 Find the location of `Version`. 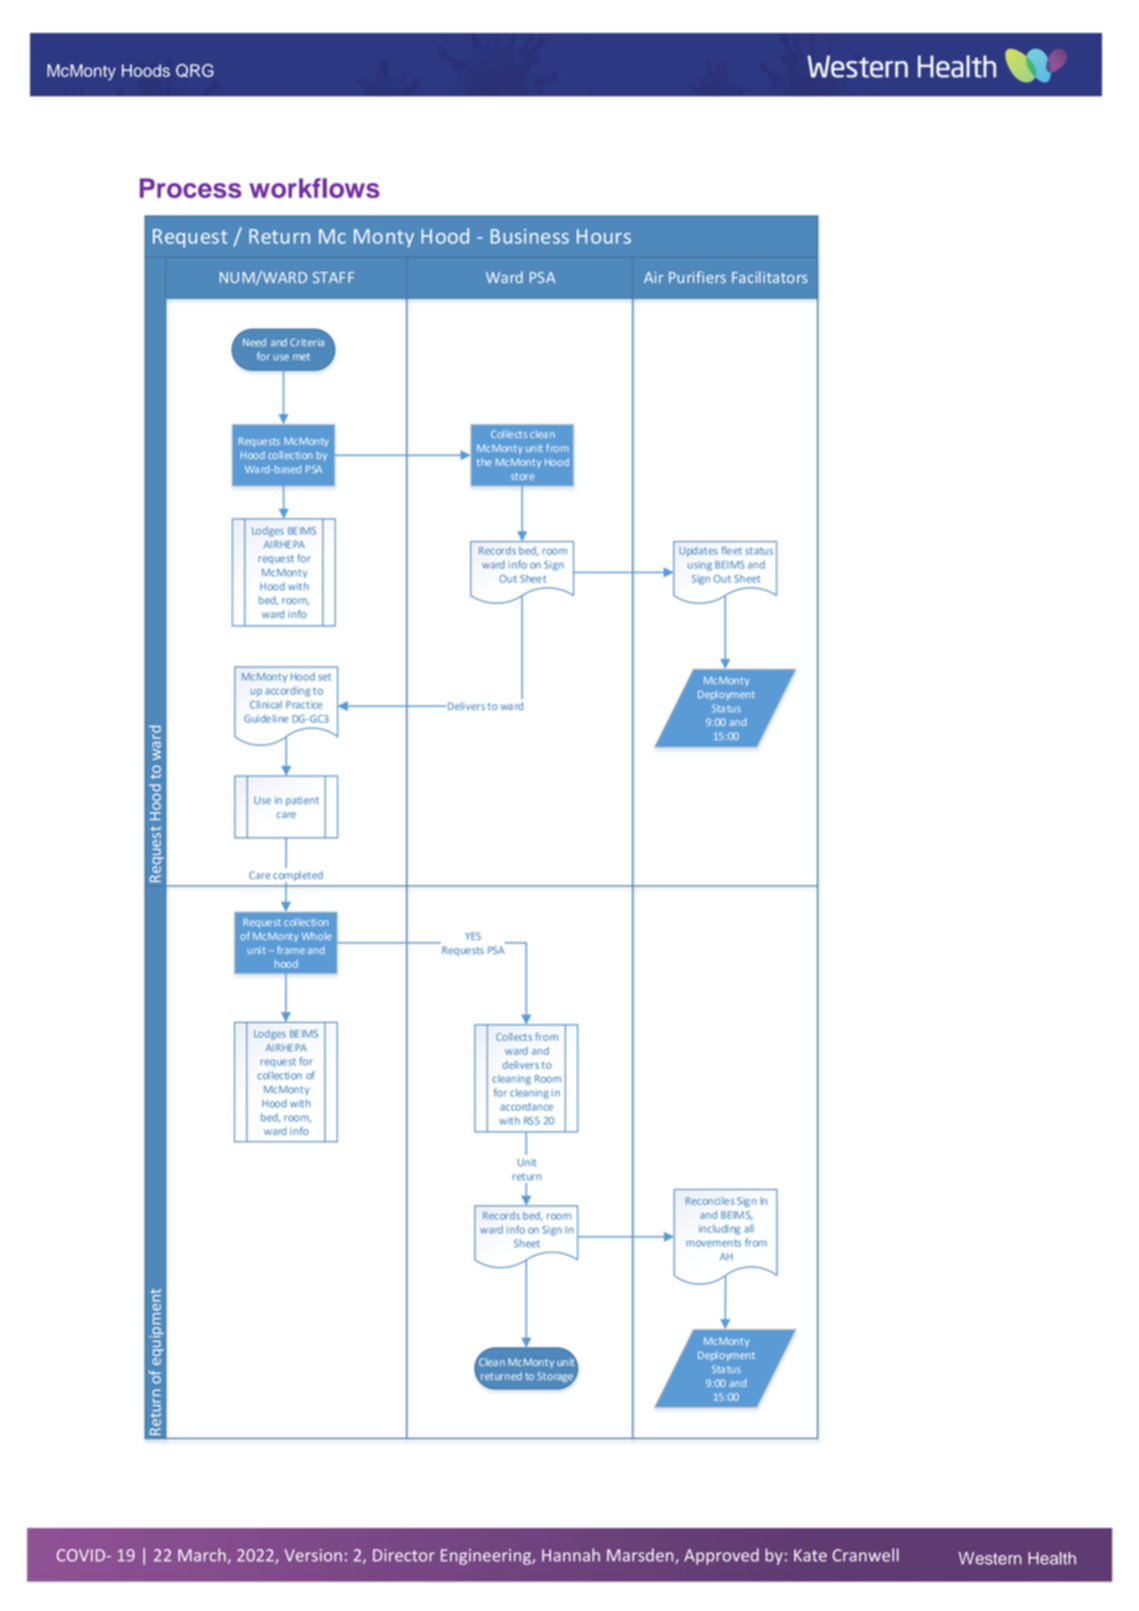

Version is located at coordinates (313, 1555).
